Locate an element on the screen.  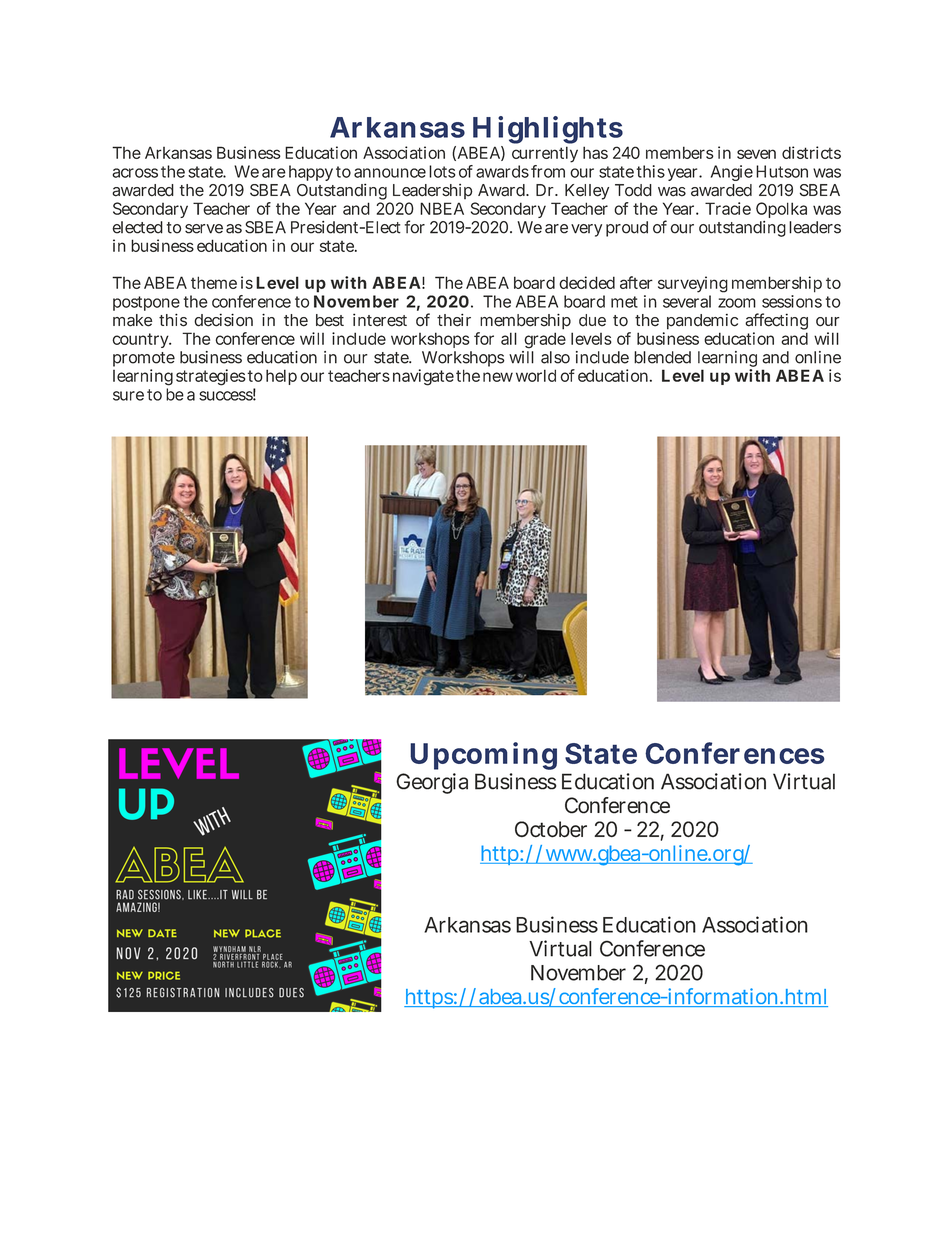
sure is located at coordinates (128, 396).
